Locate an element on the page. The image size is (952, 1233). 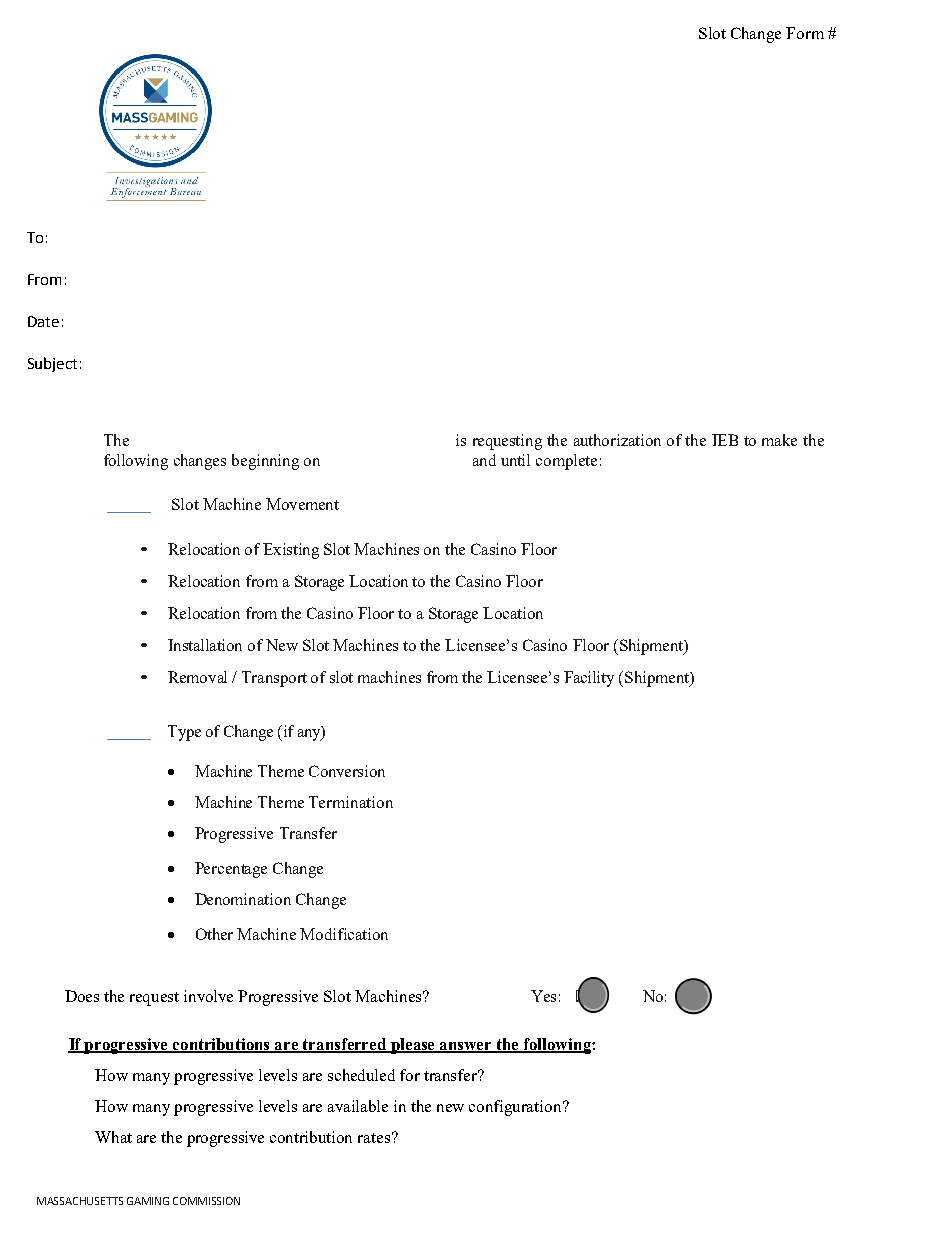
Existing is located at coordinates (291, 551).
